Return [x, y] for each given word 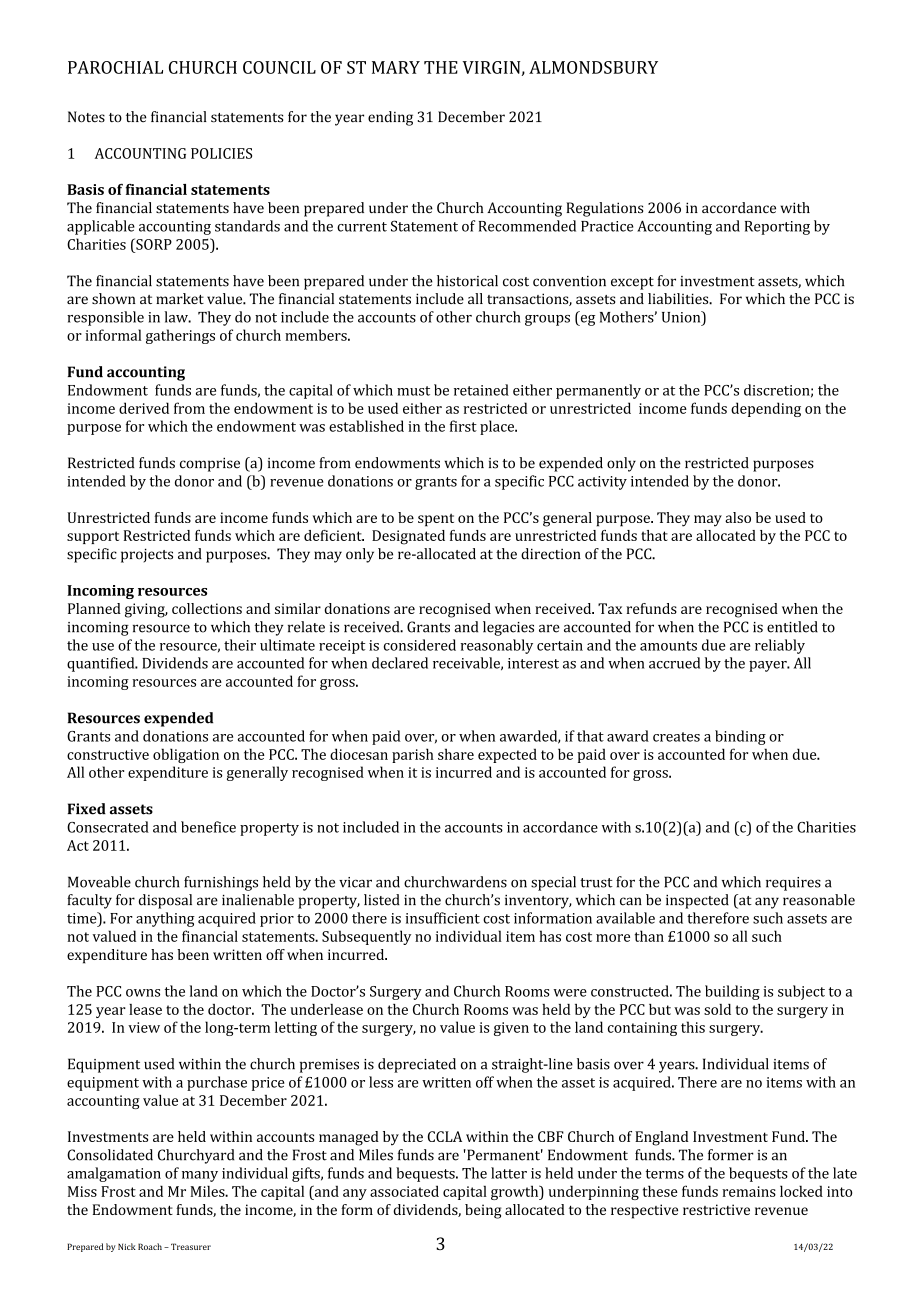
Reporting [777, 228]
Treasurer [191, 1246]
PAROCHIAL [115, 67]
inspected [697, 901]
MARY [396, 67]
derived [144, 408]
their [240, 645]
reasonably [497, 646]
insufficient [442, 918]
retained [481, 390]
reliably [780, 646]
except [632, 283]
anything [165, 919]
